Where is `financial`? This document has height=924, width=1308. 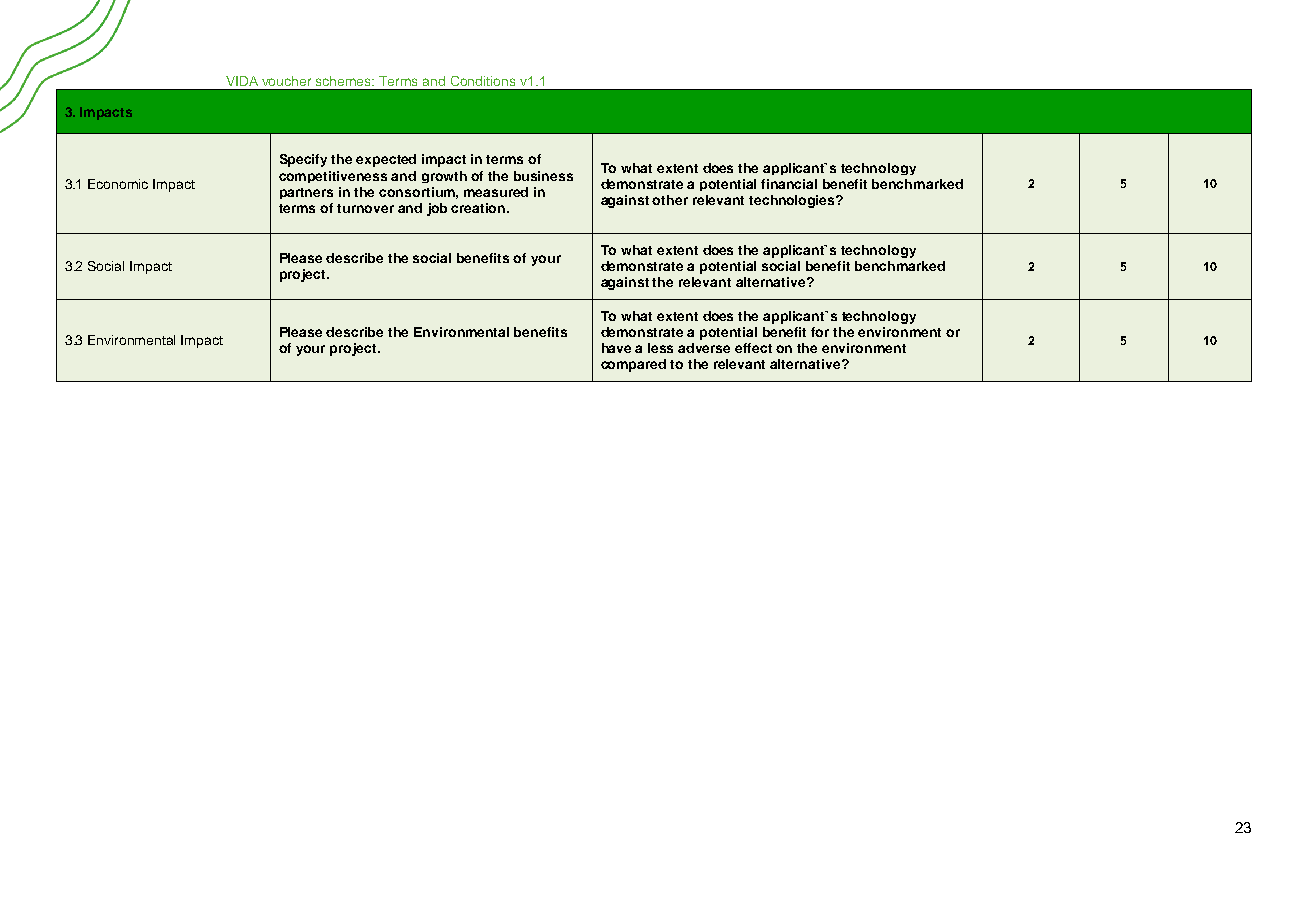
financial is located at coordinates (789, 184).
